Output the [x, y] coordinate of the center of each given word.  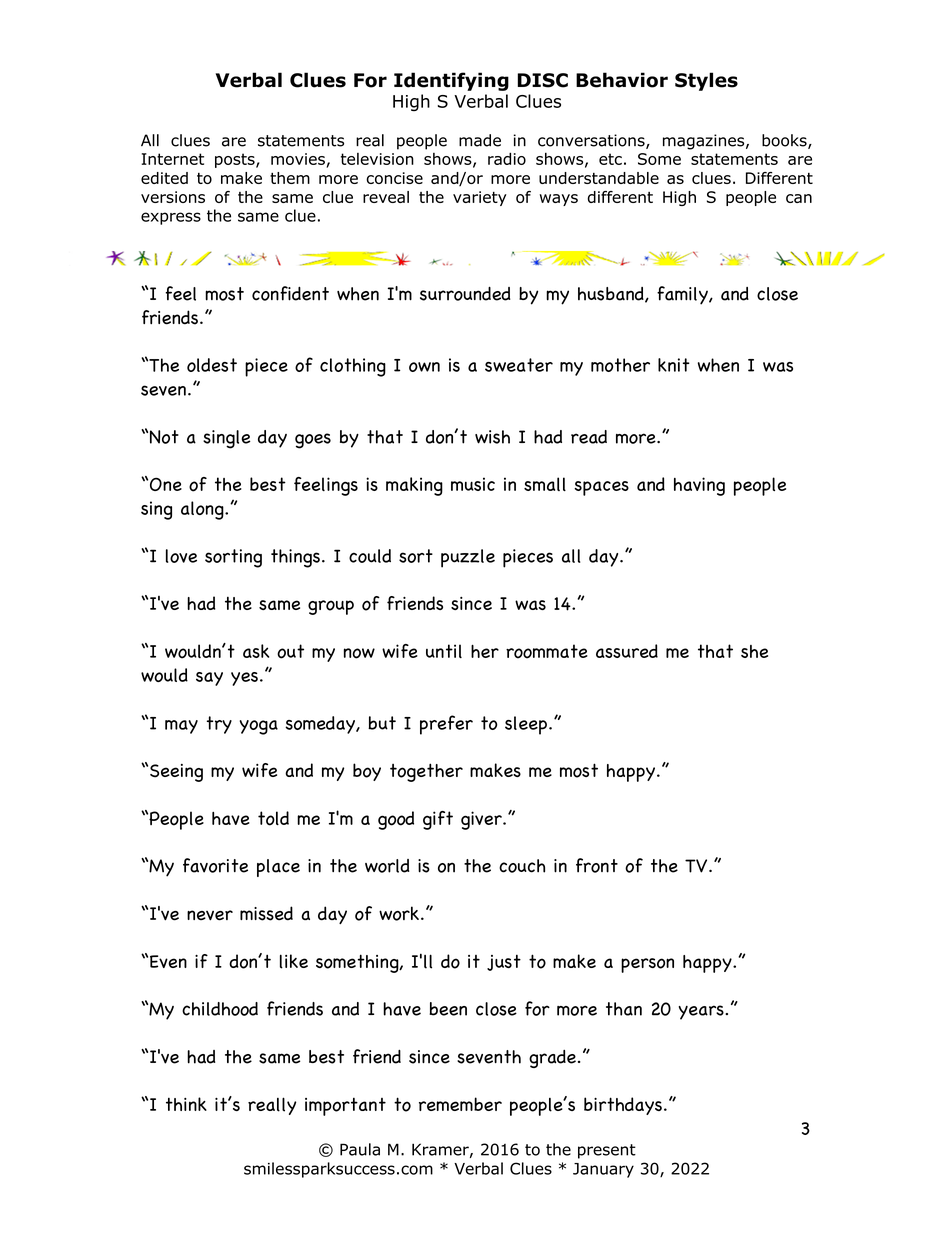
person [647, 965]
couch [522, 866]
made [480, 140]
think [186, 1104]
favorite [215, 865]
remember [460, 1104]
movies [298, 159]
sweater [519, 365]
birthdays [623, 1106]
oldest [212, 365]
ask [256, 651]
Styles [706, 81]
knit [674, 365]
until [444, 651]
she [754, 651]
